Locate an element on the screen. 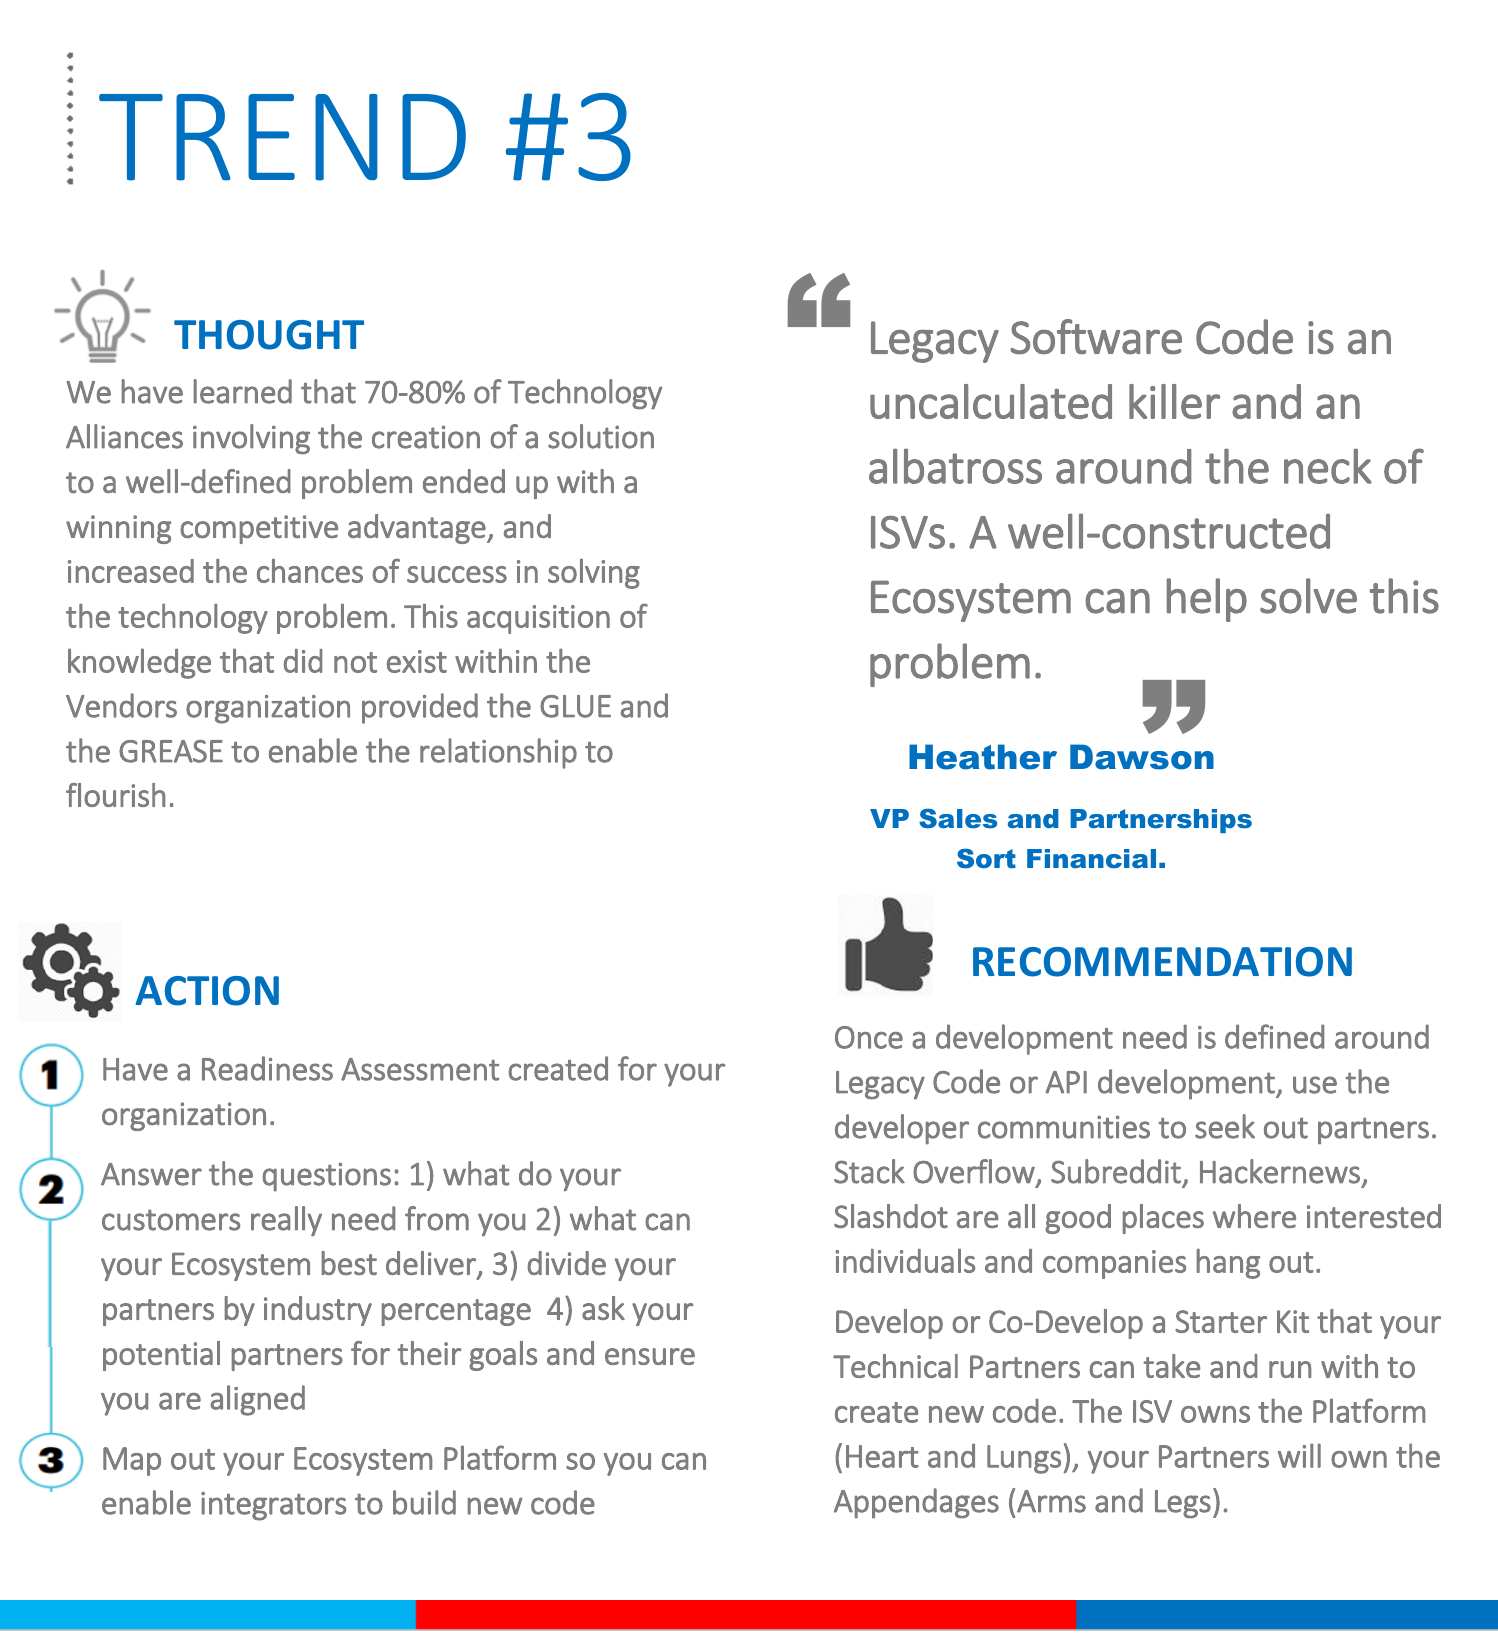  Stack is located at coordinates (869, 1171).
